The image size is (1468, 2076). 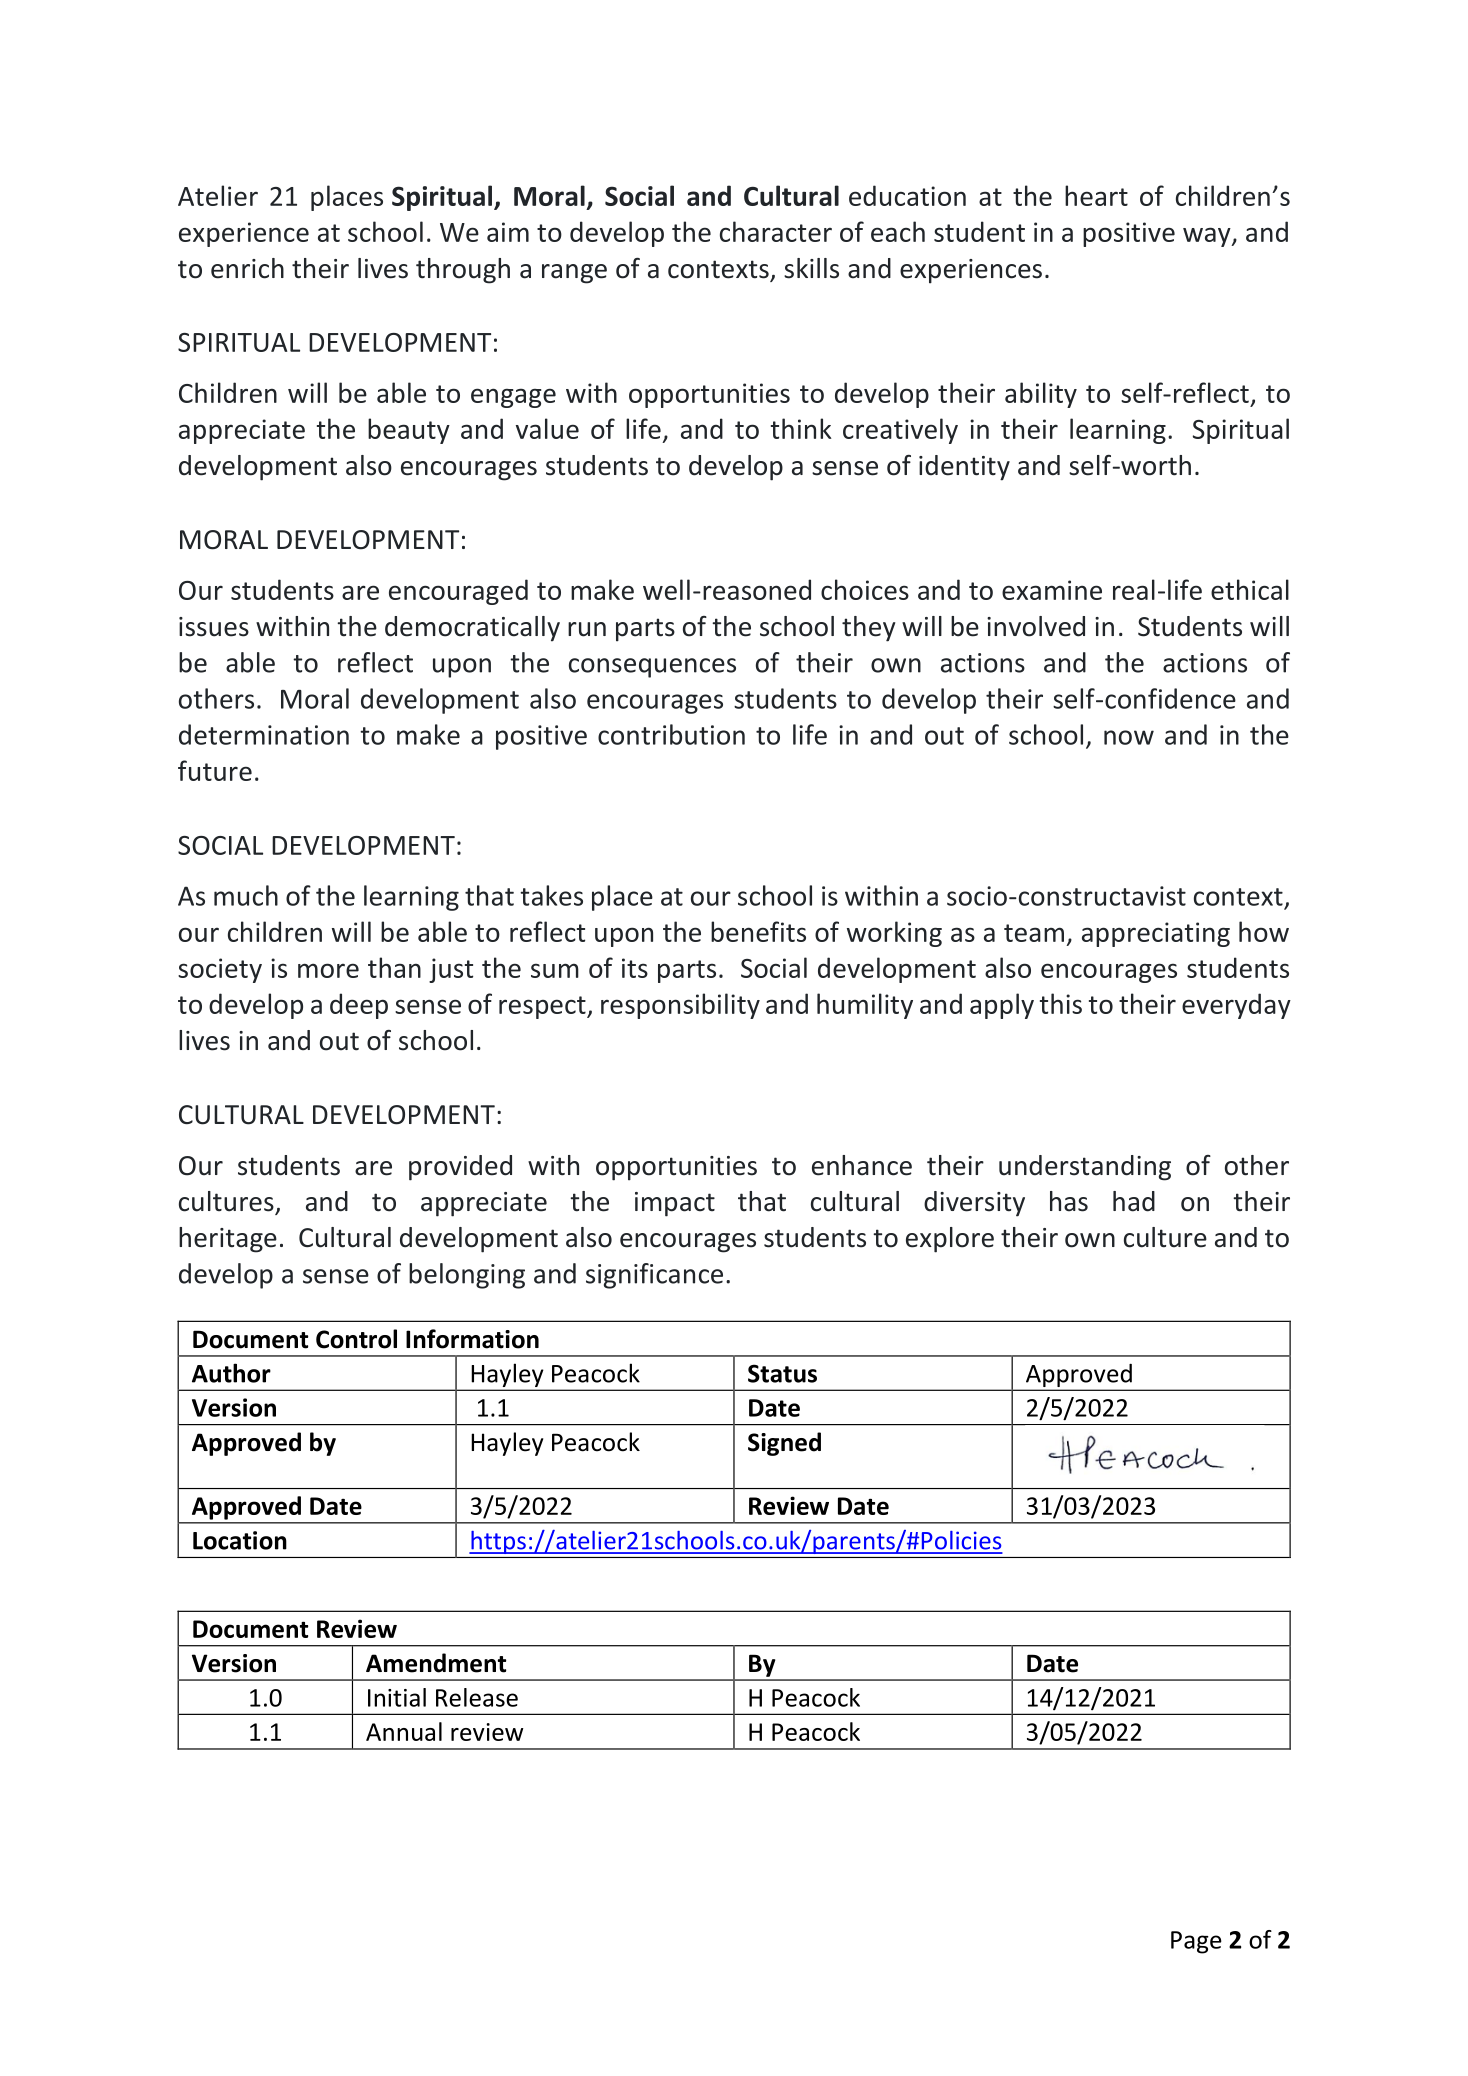 What do you see at coordinates (776, 231) in the document?
I see `character` at bounding box center [776, 231].
